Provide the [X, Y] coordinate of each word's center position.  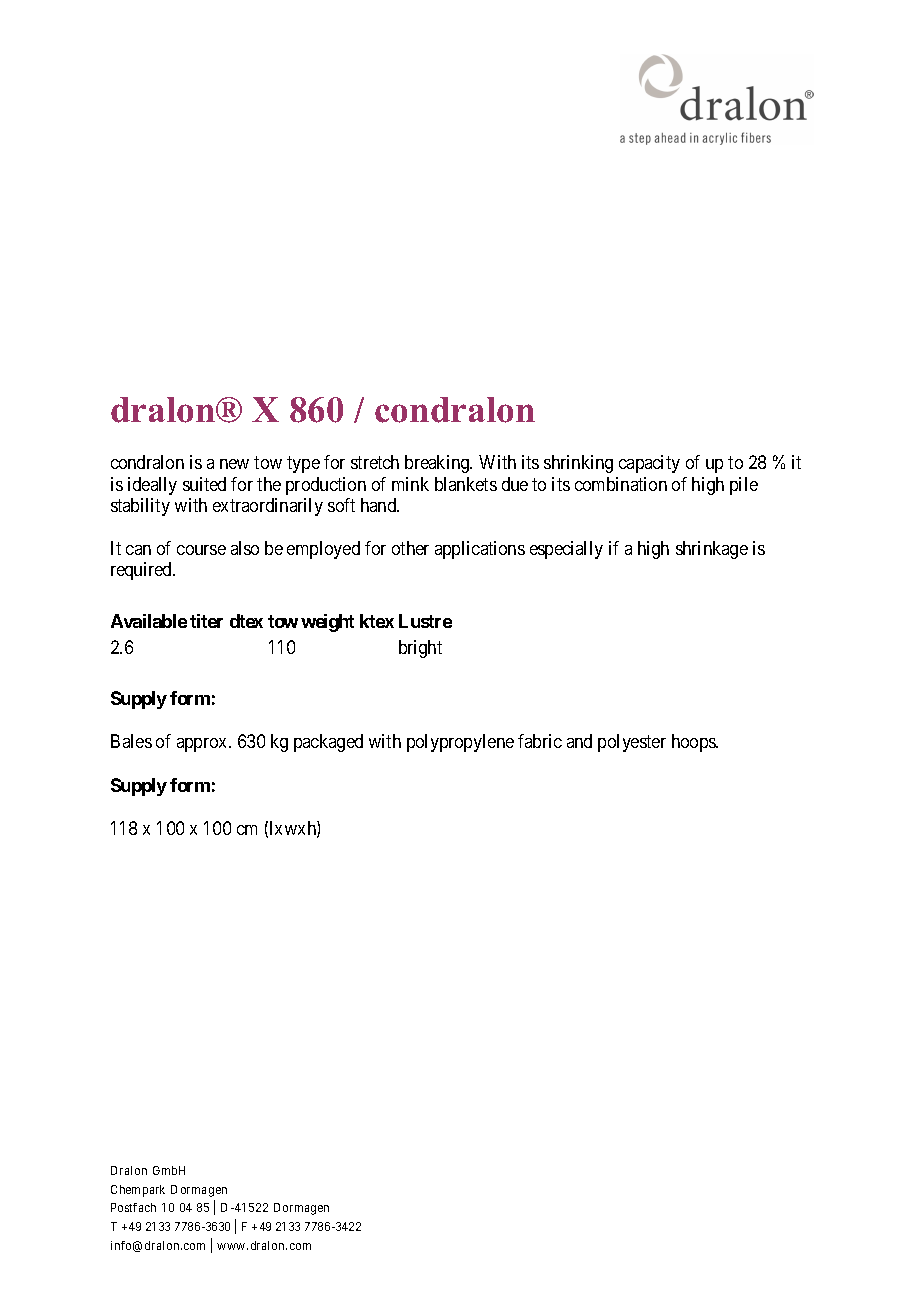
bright [420, 649]
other [410, 548]
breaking [438, 464]
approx [203, 745]
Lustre [425, 621]
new [234, 464]
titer [206, 621]
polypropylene [460, 743]
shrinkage [712, 550]
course [201, 550]
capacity [649, 464]
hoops [694, 743]
